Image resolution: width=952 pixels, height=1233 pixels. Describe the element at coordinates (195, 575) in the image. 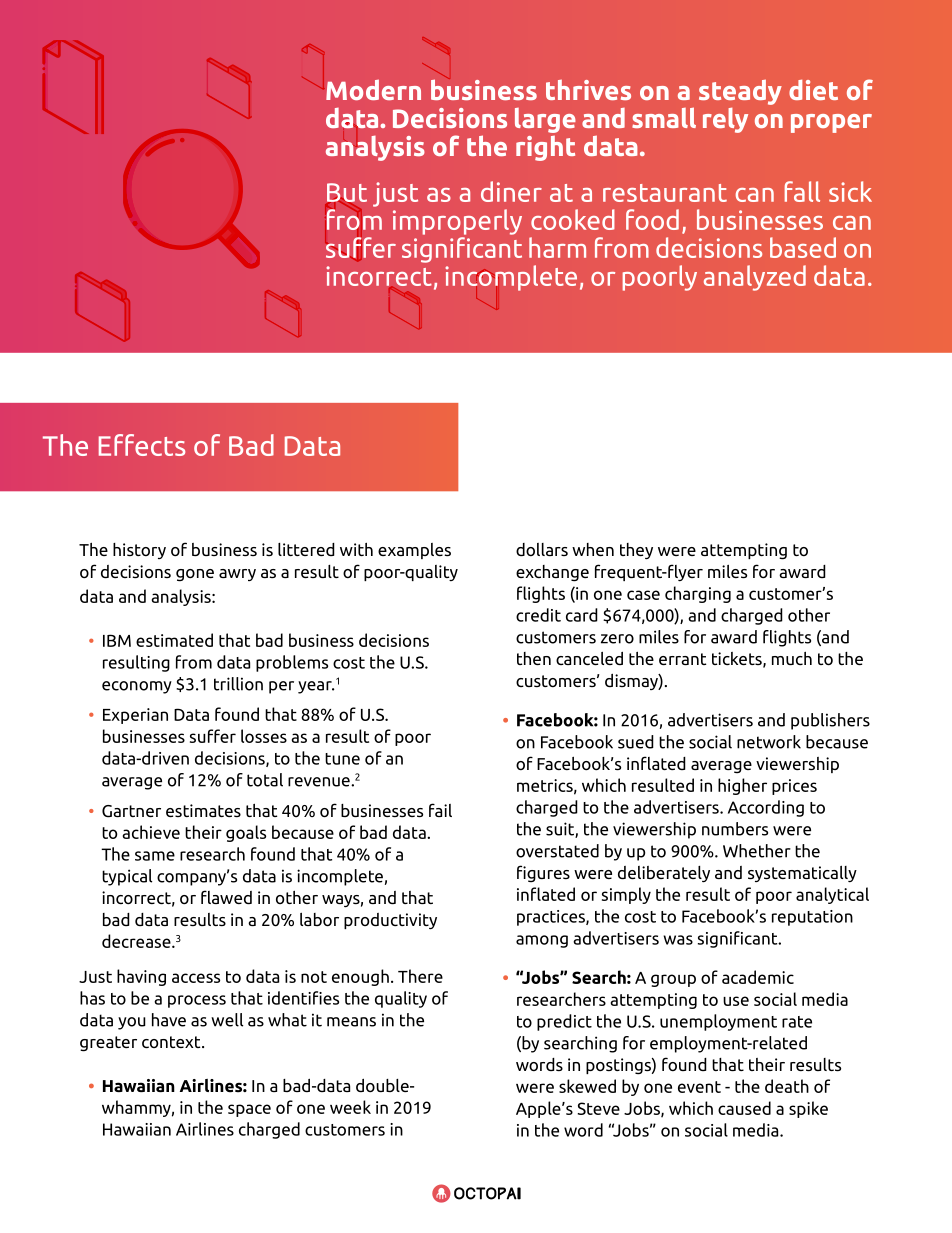

I see `gone` at that location.
